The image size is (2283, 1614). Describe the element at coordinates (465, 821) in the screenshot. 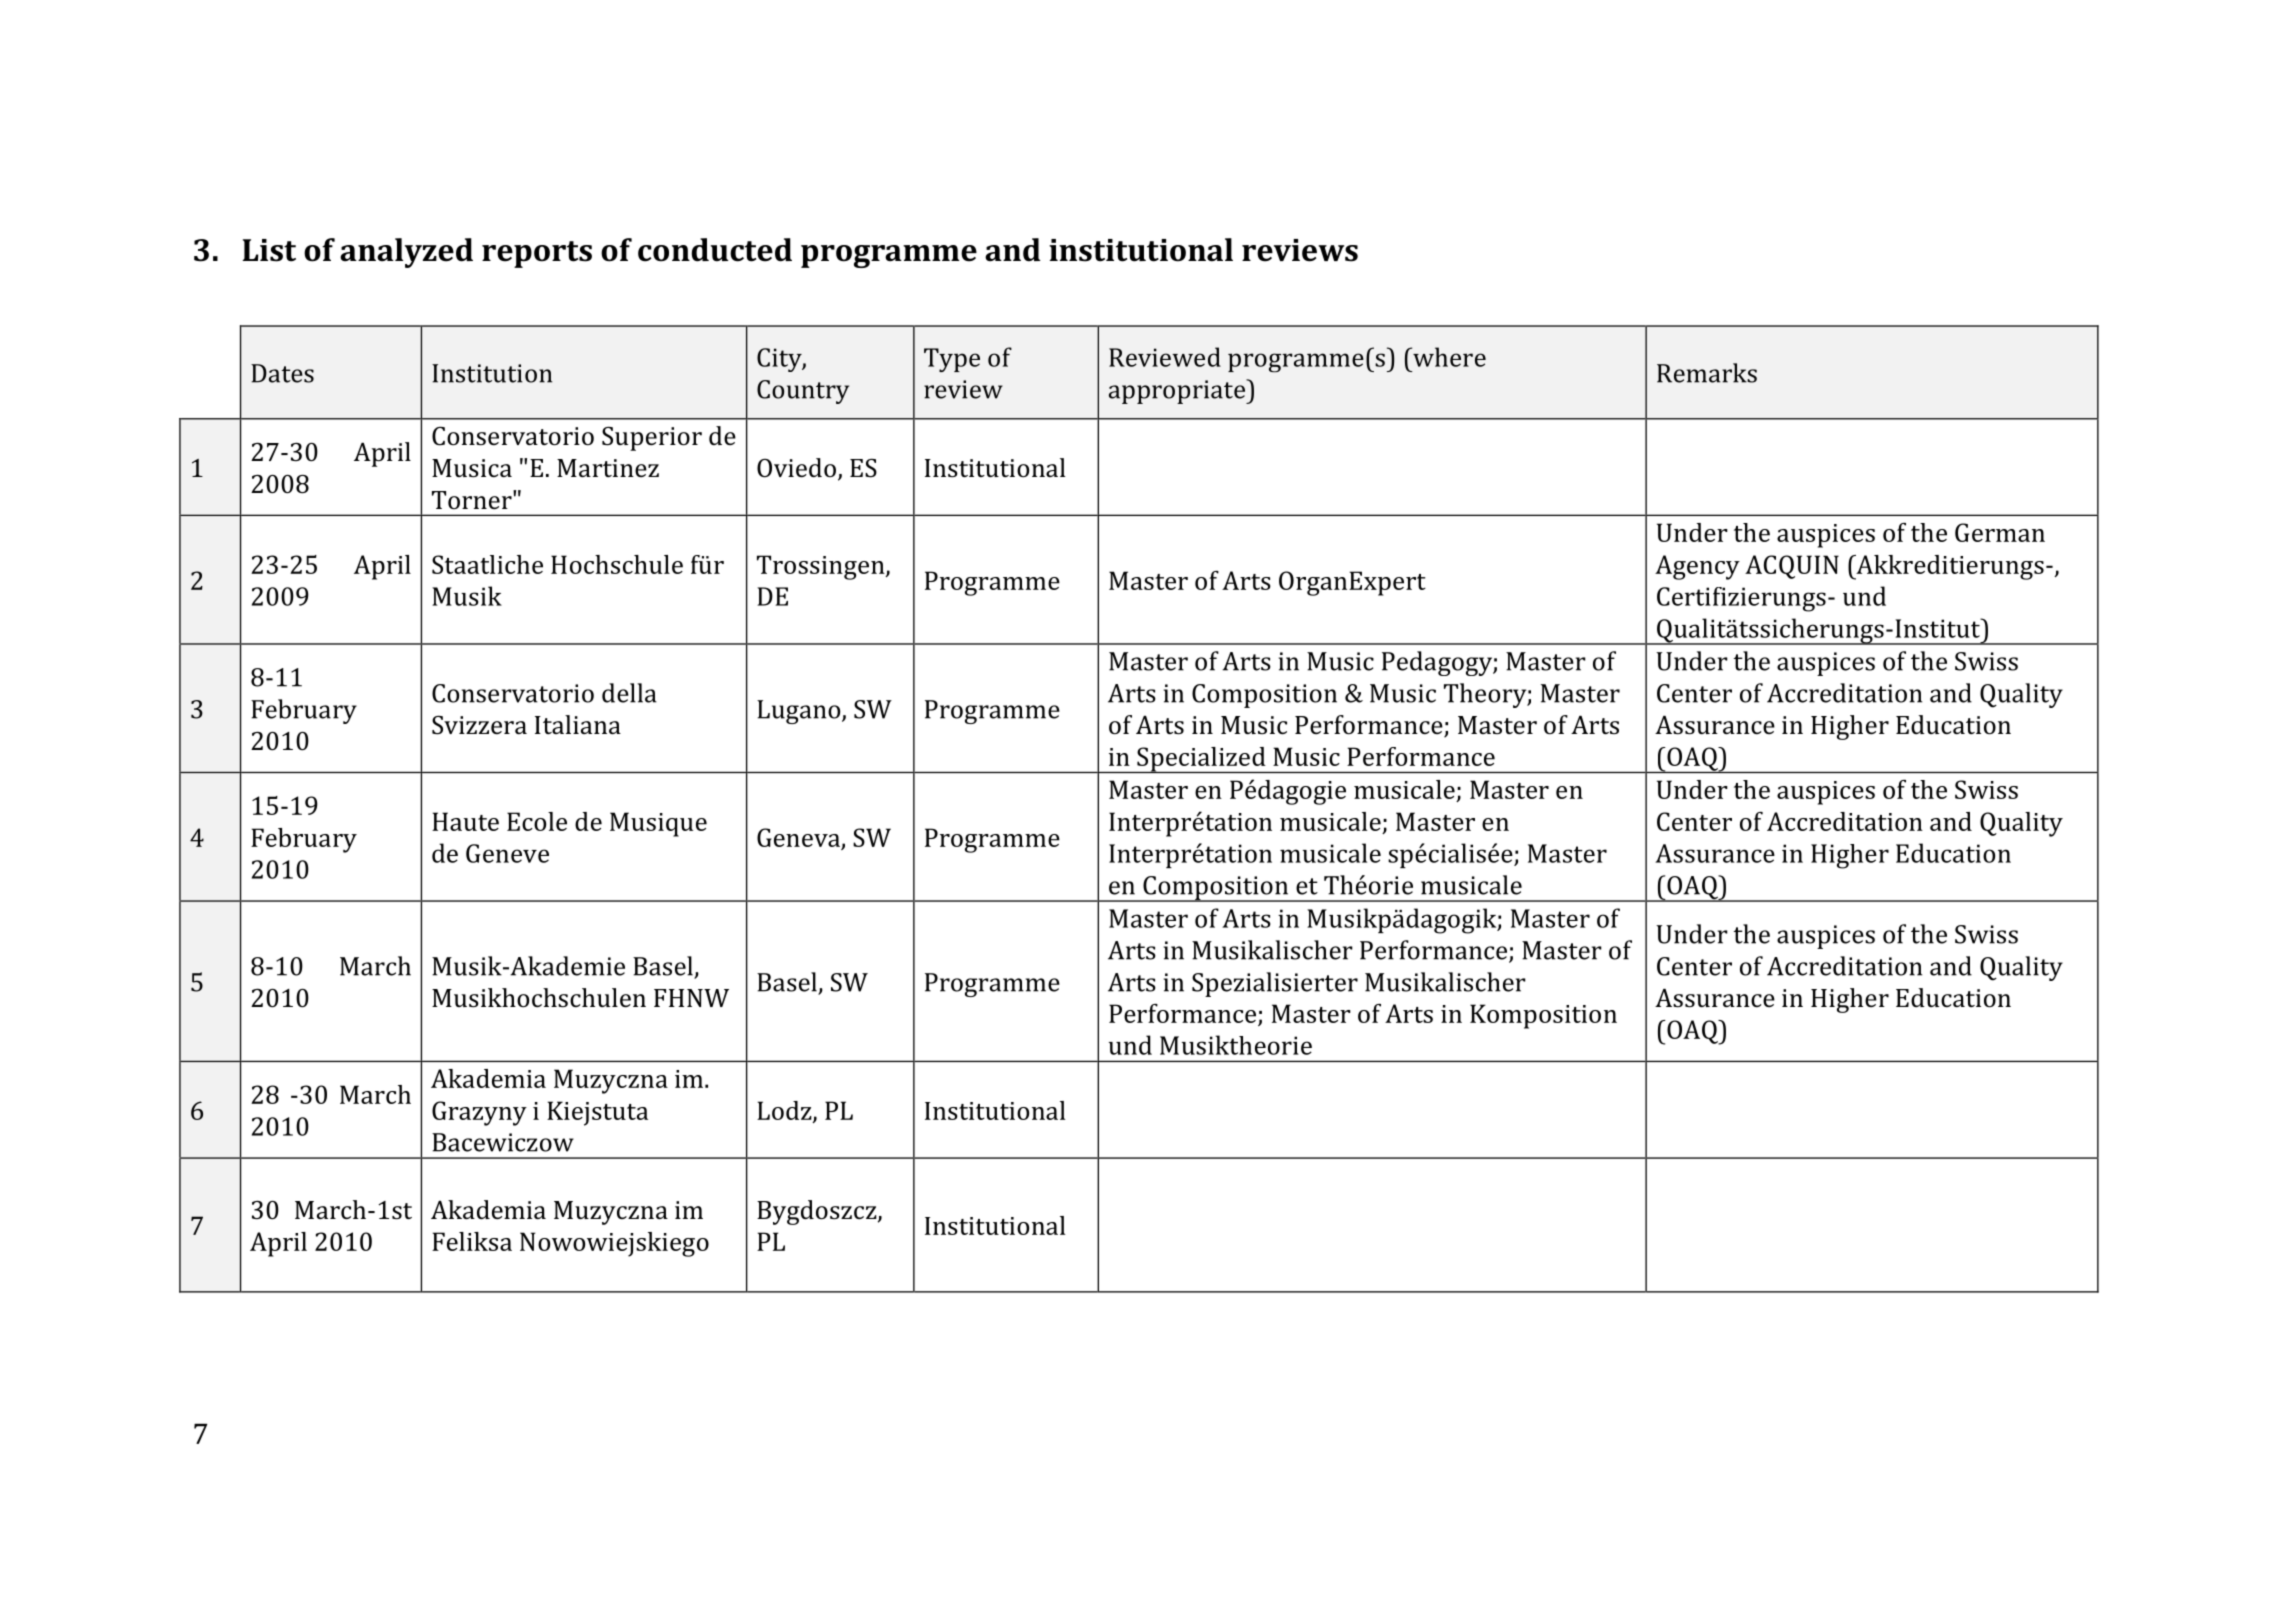

I see `Haute` at that location.
